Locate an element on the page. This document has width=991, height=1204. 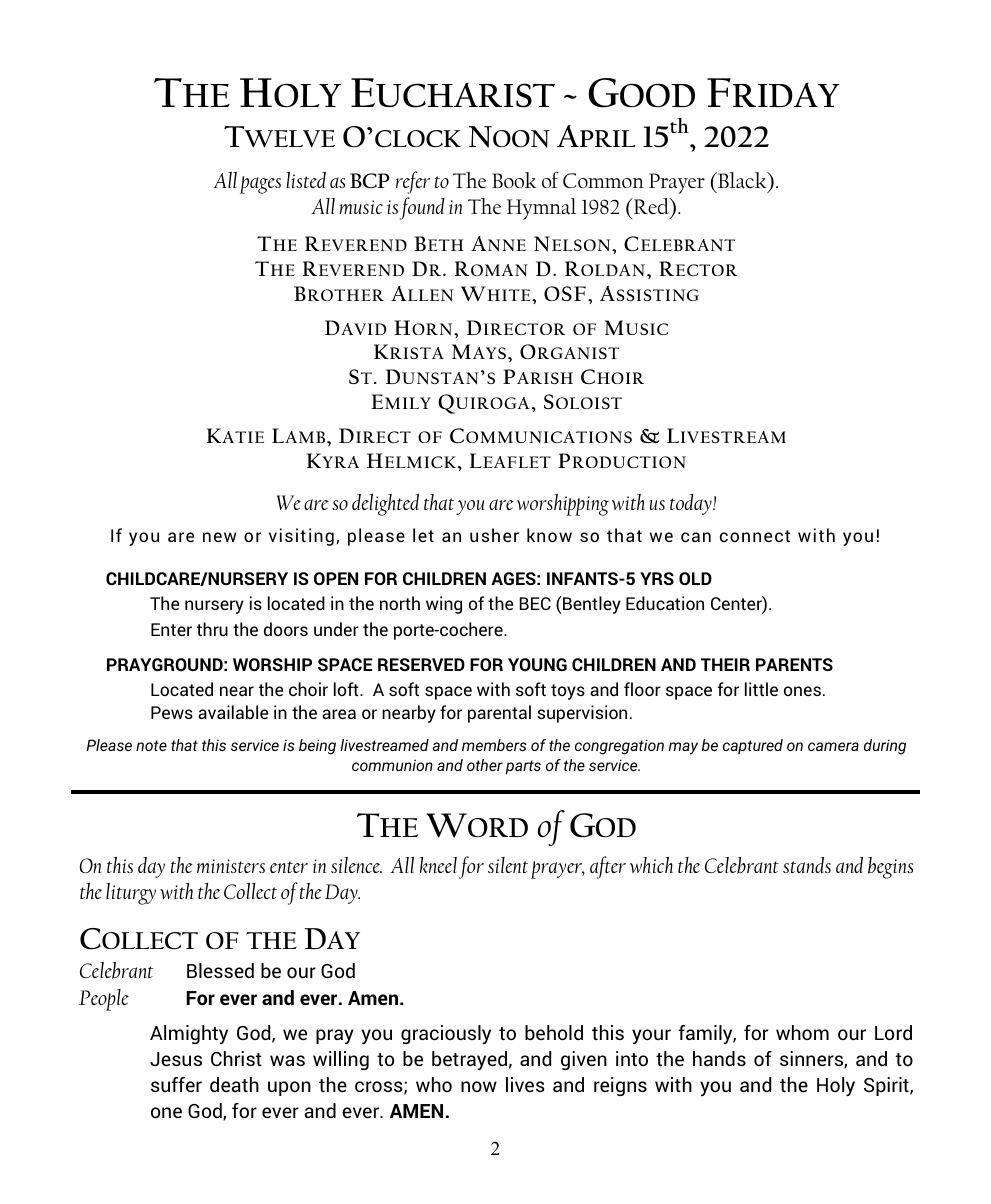
listed is located at coordinates (306, 180).
